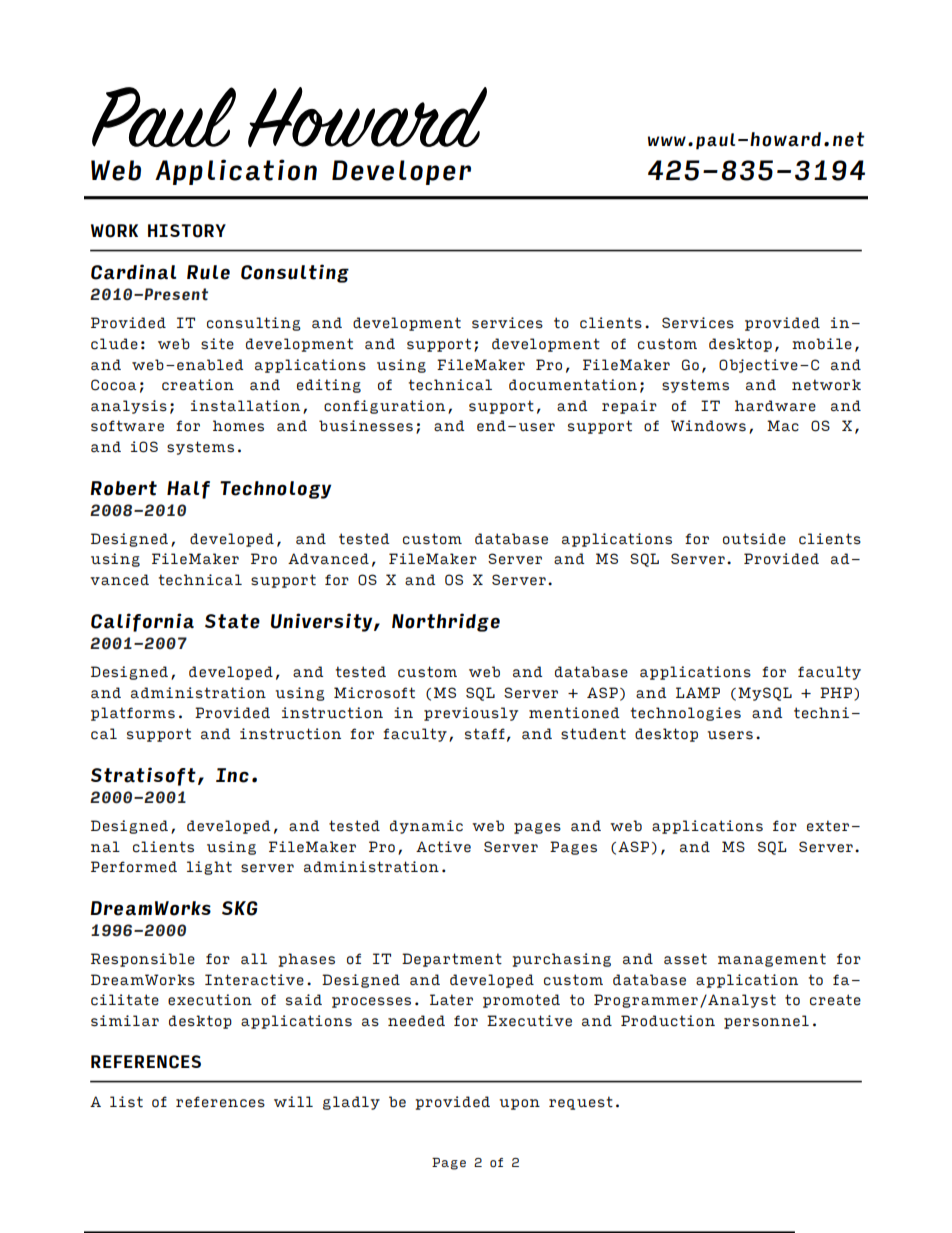 The height and width of the document is (1233, 952). Describe the element at coordinates (126, 1102) in the document. I see `list` at that location.
